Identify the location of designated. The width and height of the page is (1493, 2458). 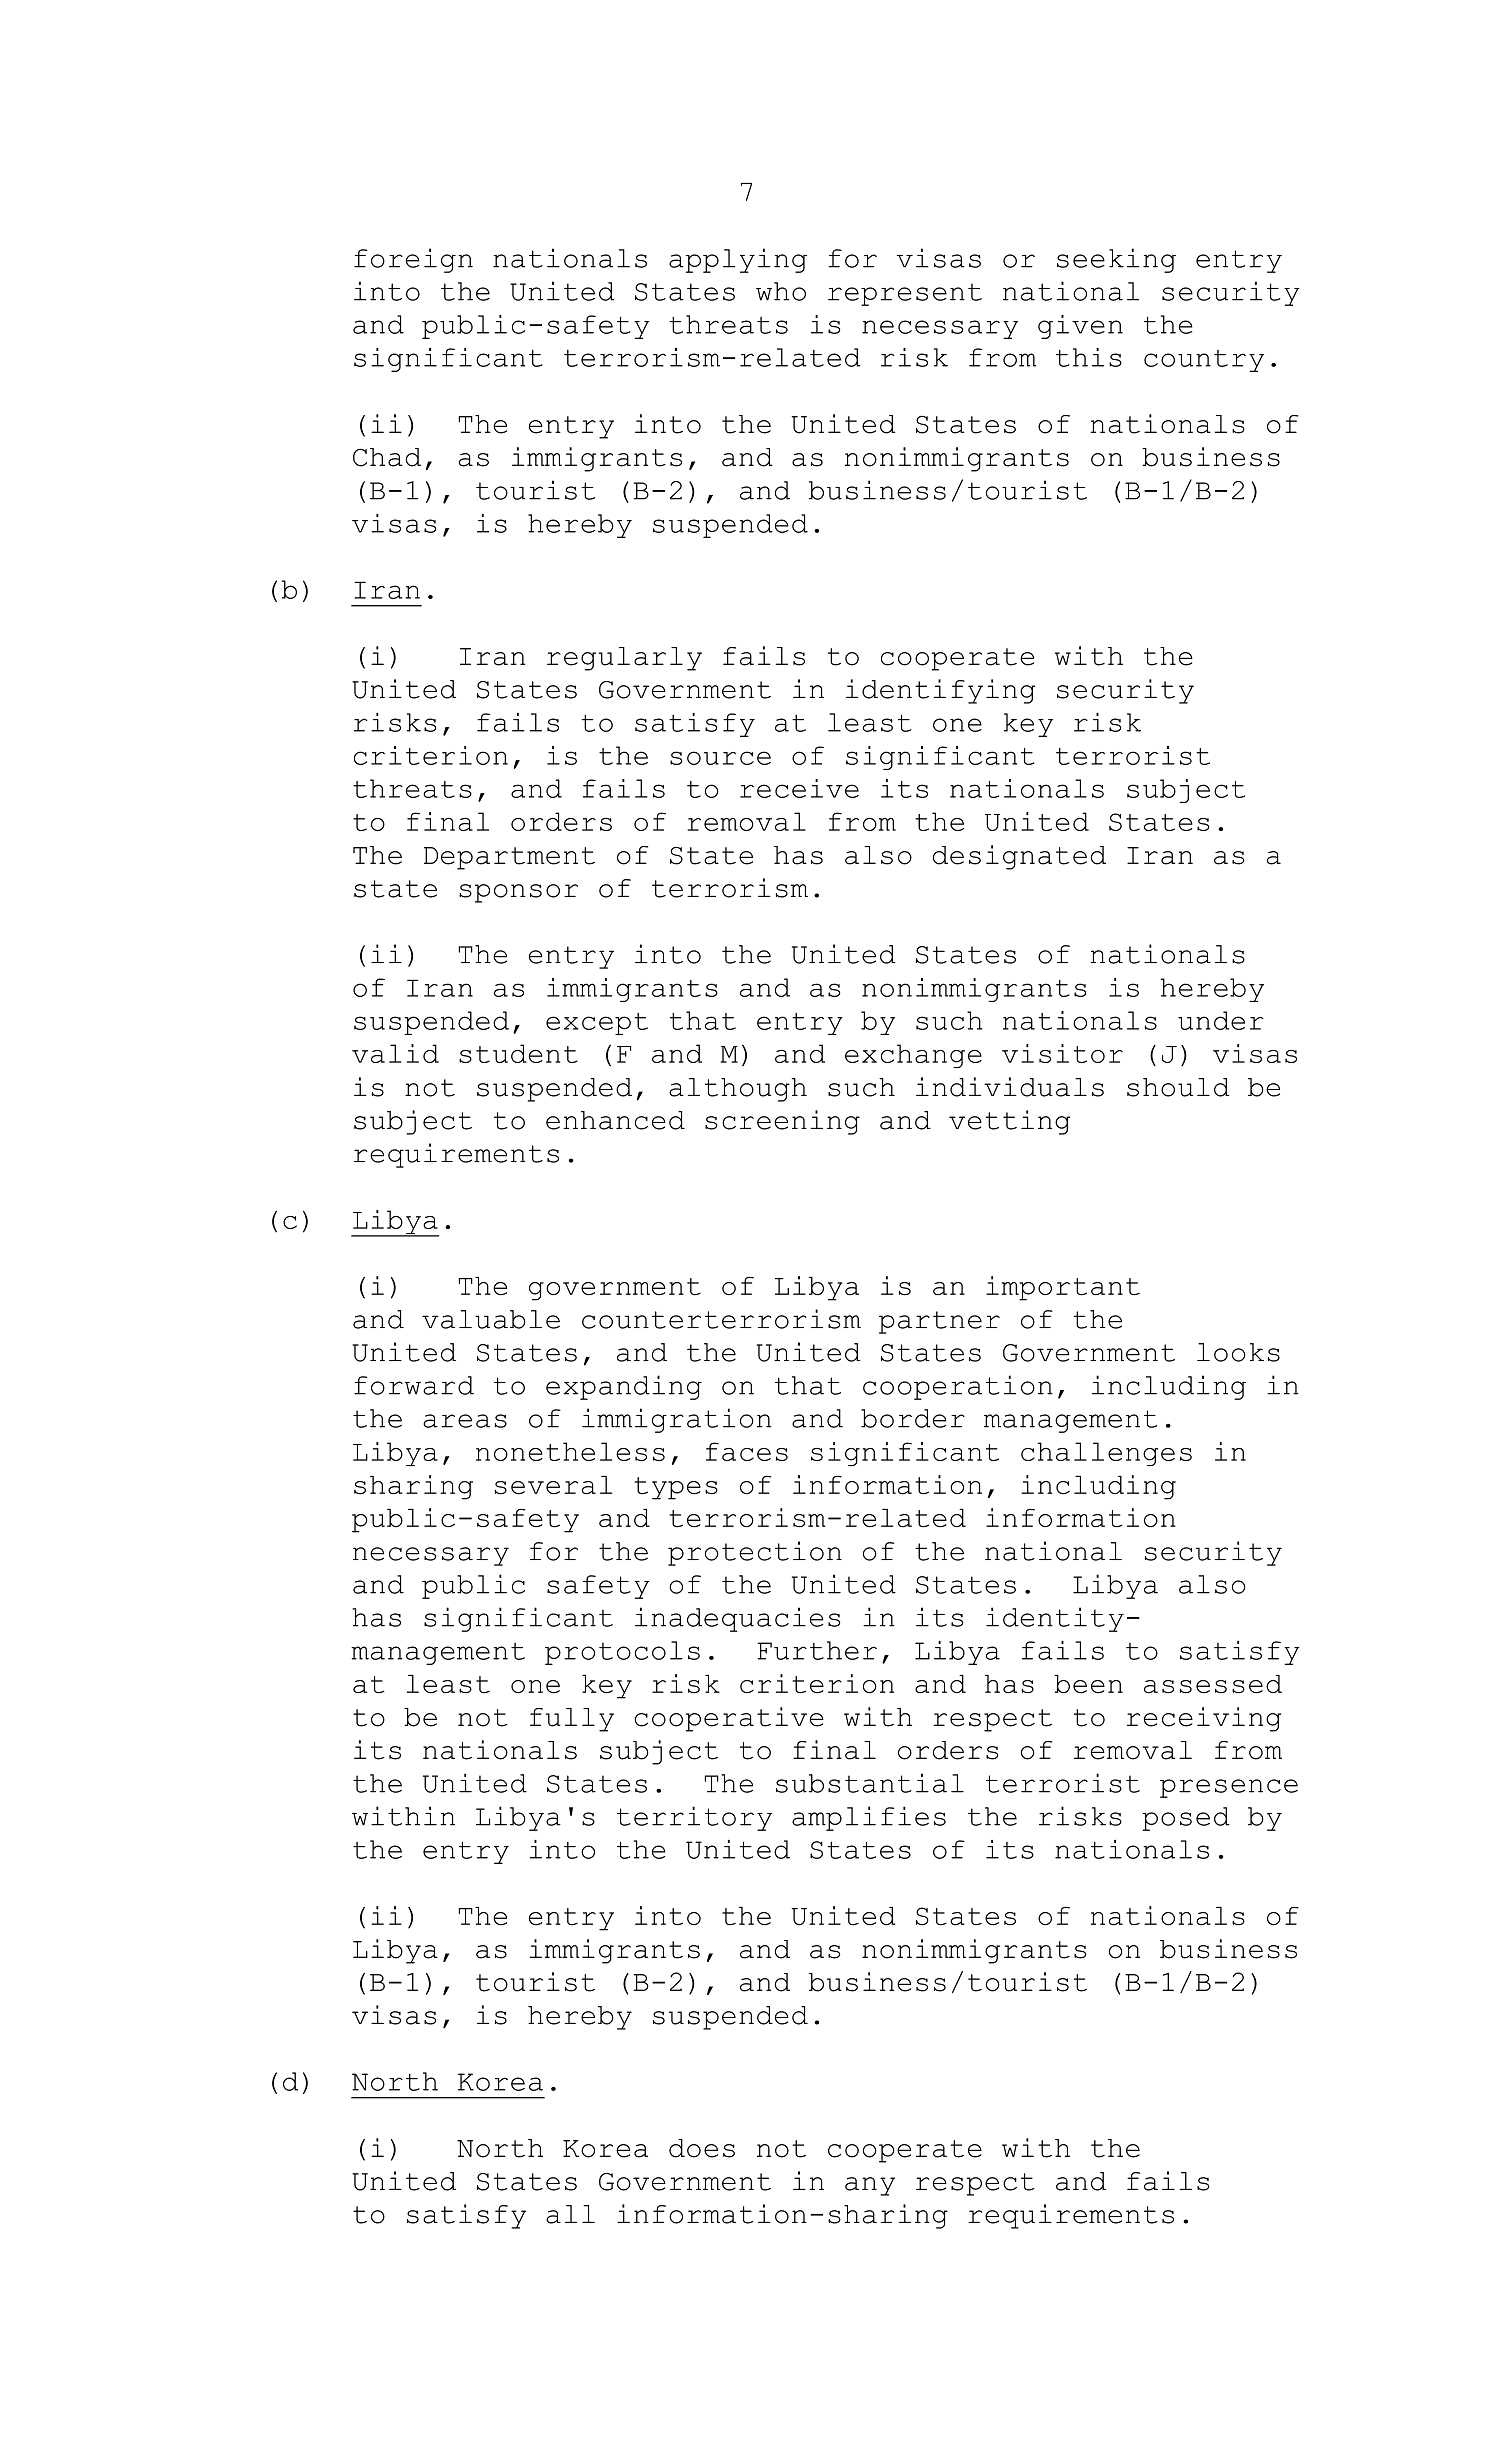
(1019, 857).
